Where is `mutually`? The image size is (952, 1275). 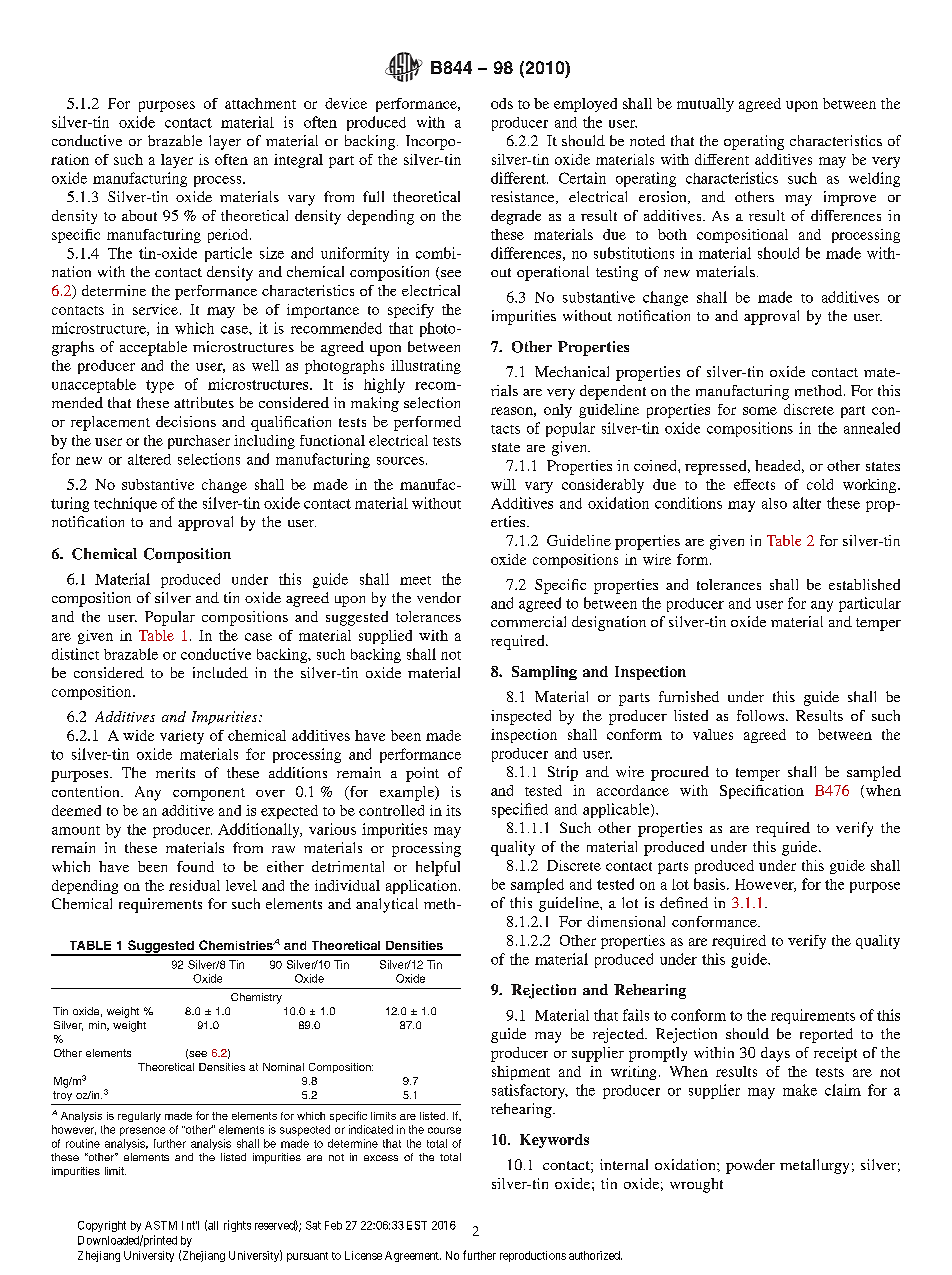
mutually is located at coordinates (705, 105).
